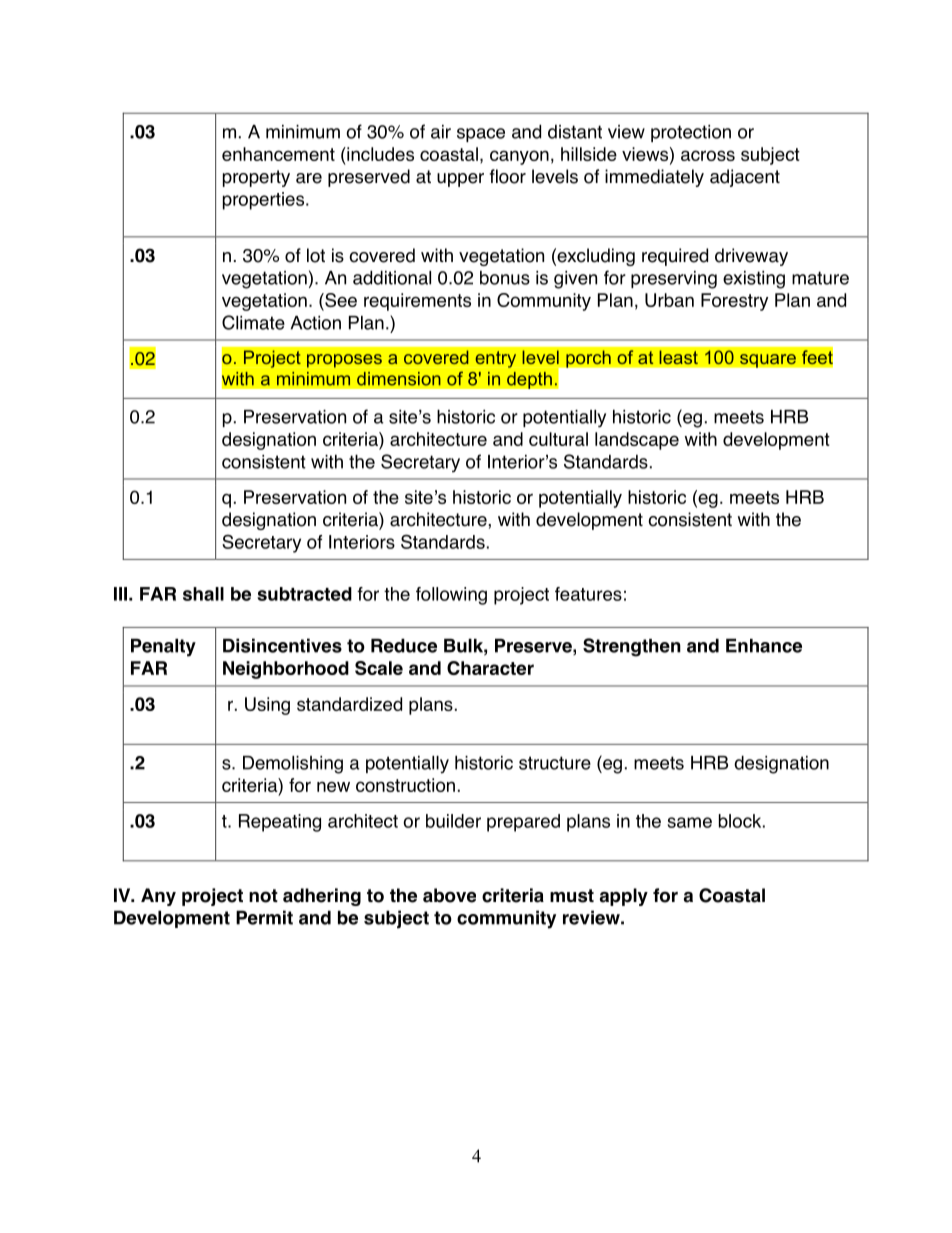  I want to click on property, so click(256, 178).
